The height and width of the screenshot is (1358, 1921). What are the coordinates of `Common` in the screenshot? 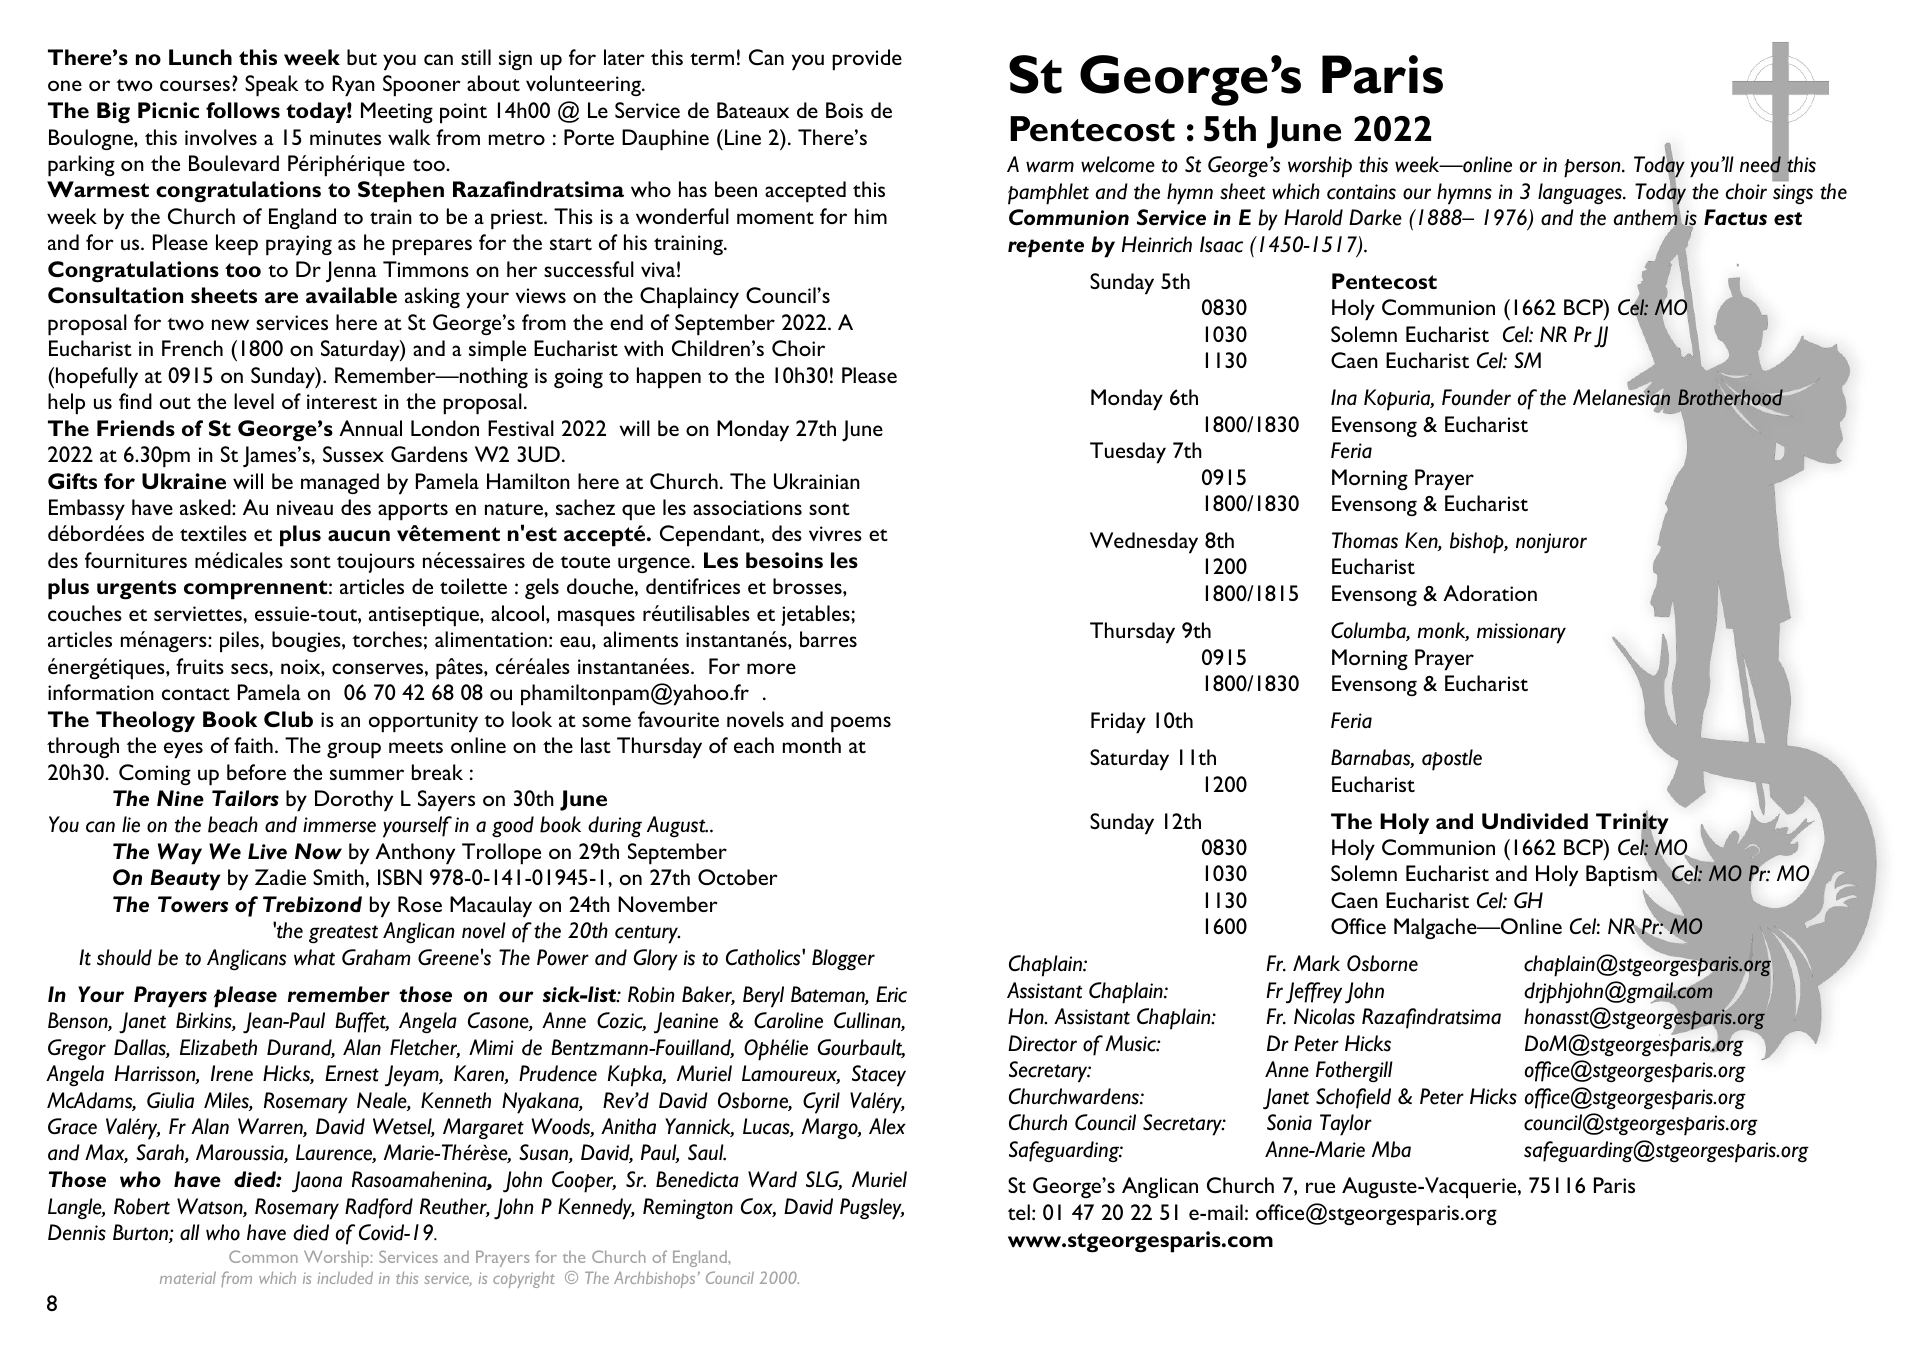 It's located at (263, 1256).
